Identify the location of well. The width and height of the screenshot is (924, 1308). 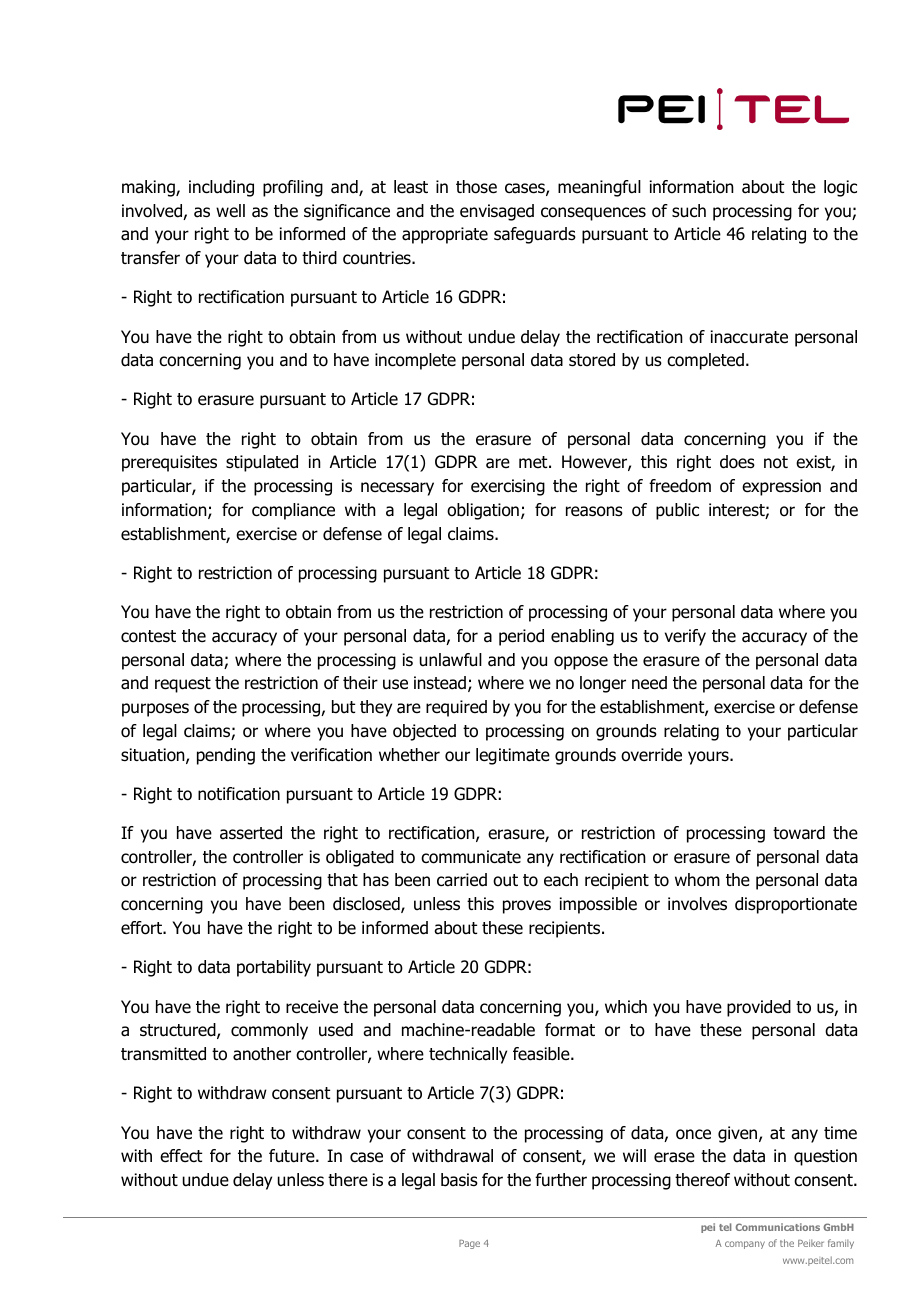
(230, 211).
